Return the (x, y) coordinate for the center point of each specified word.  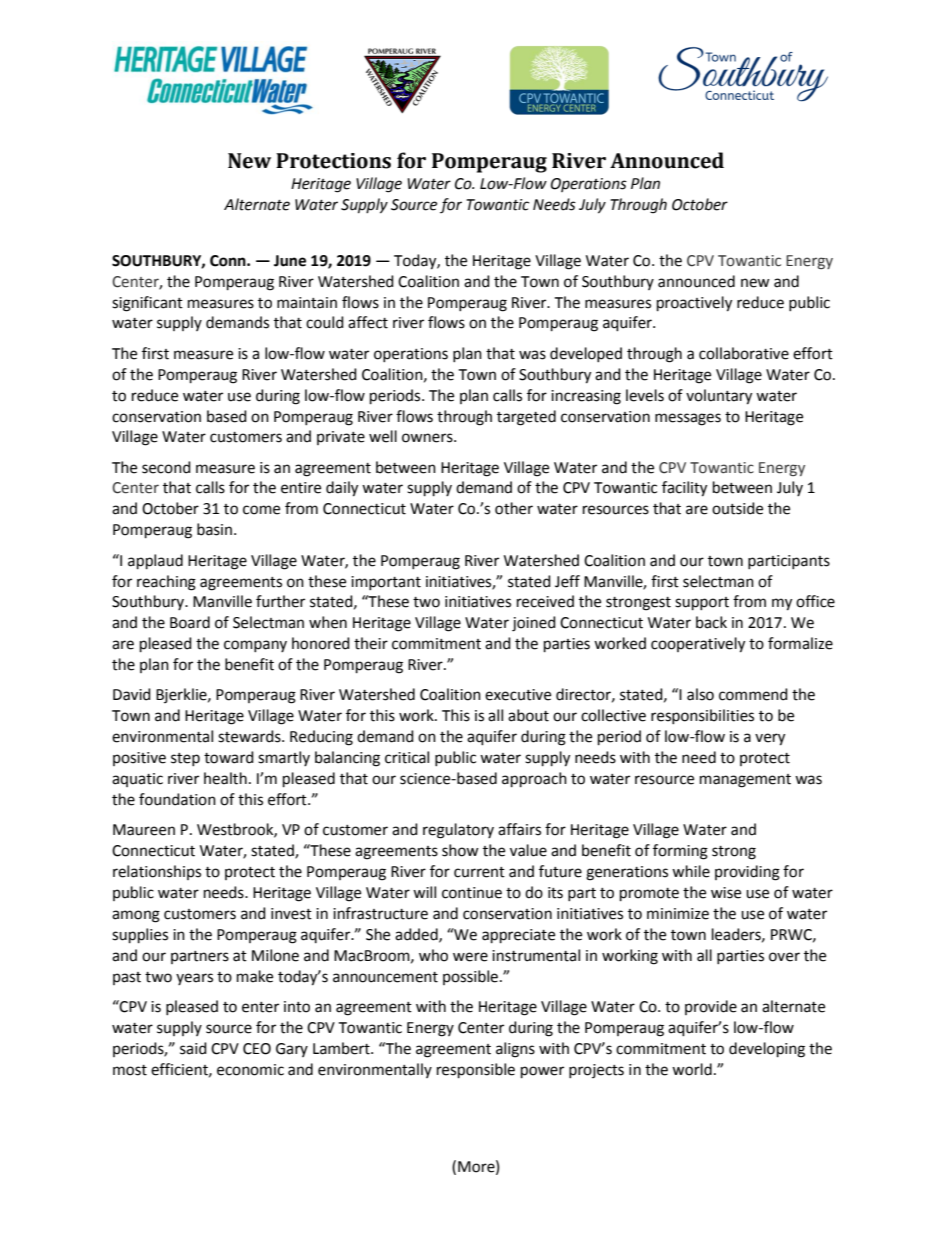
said (193, 1048)
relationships (157, 872)
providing (747, 873)
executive (518, 695)
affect (368, 322)
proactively (694, 304)
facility (684, 489)
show (460, 850)
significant (147, 304)
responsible (476, 1071)
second (166, 467)
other (514, 508)
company (255, 646)
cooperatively (698, 645)
